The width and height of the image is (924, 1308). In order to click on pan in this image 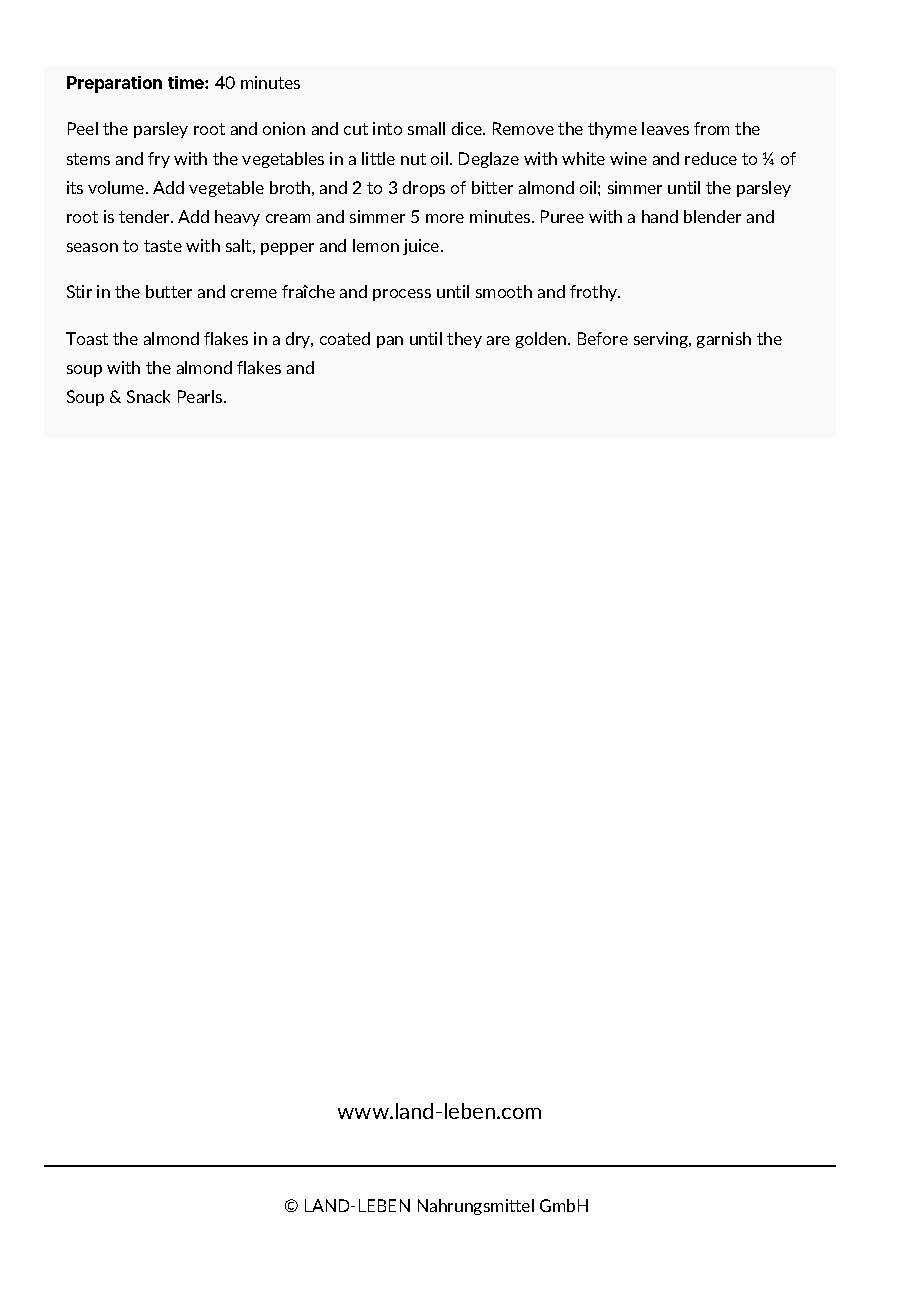, I will do `click(390, 342)`.
